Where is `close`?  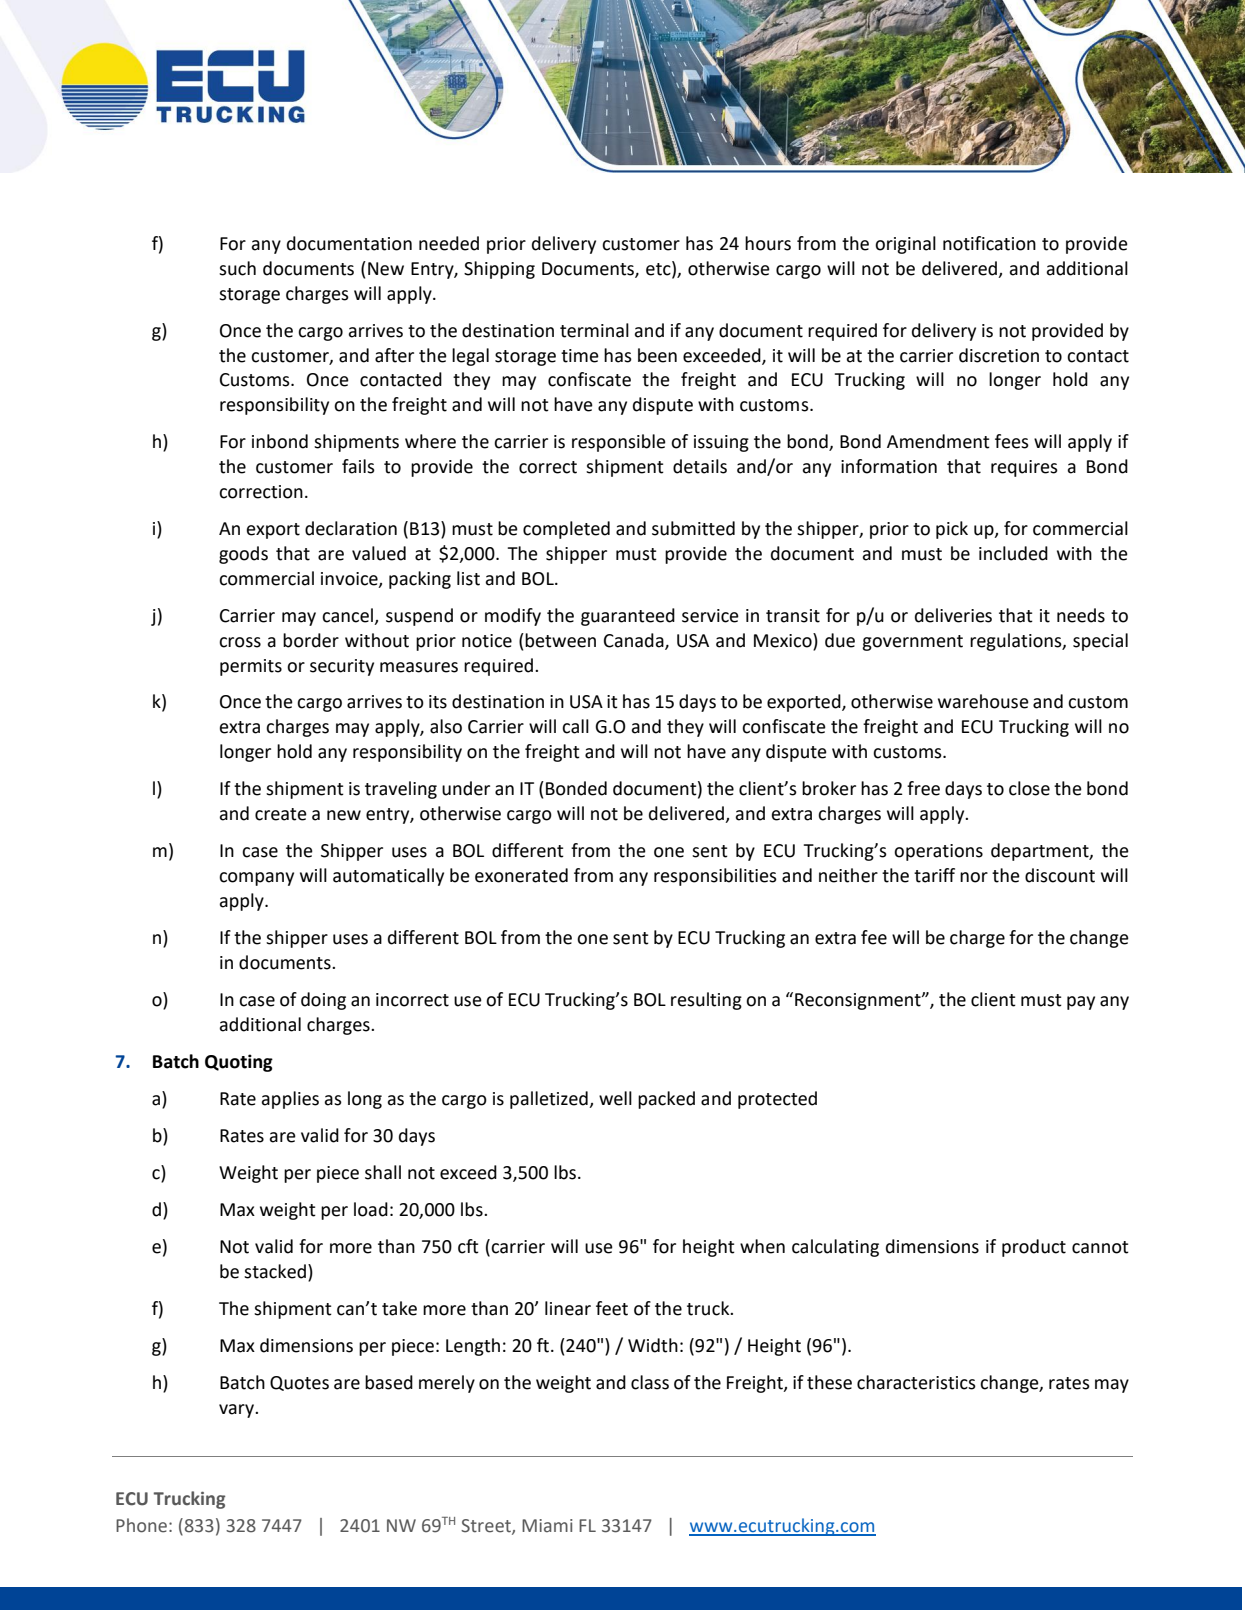
close is located at coordinates (1029, 788).
